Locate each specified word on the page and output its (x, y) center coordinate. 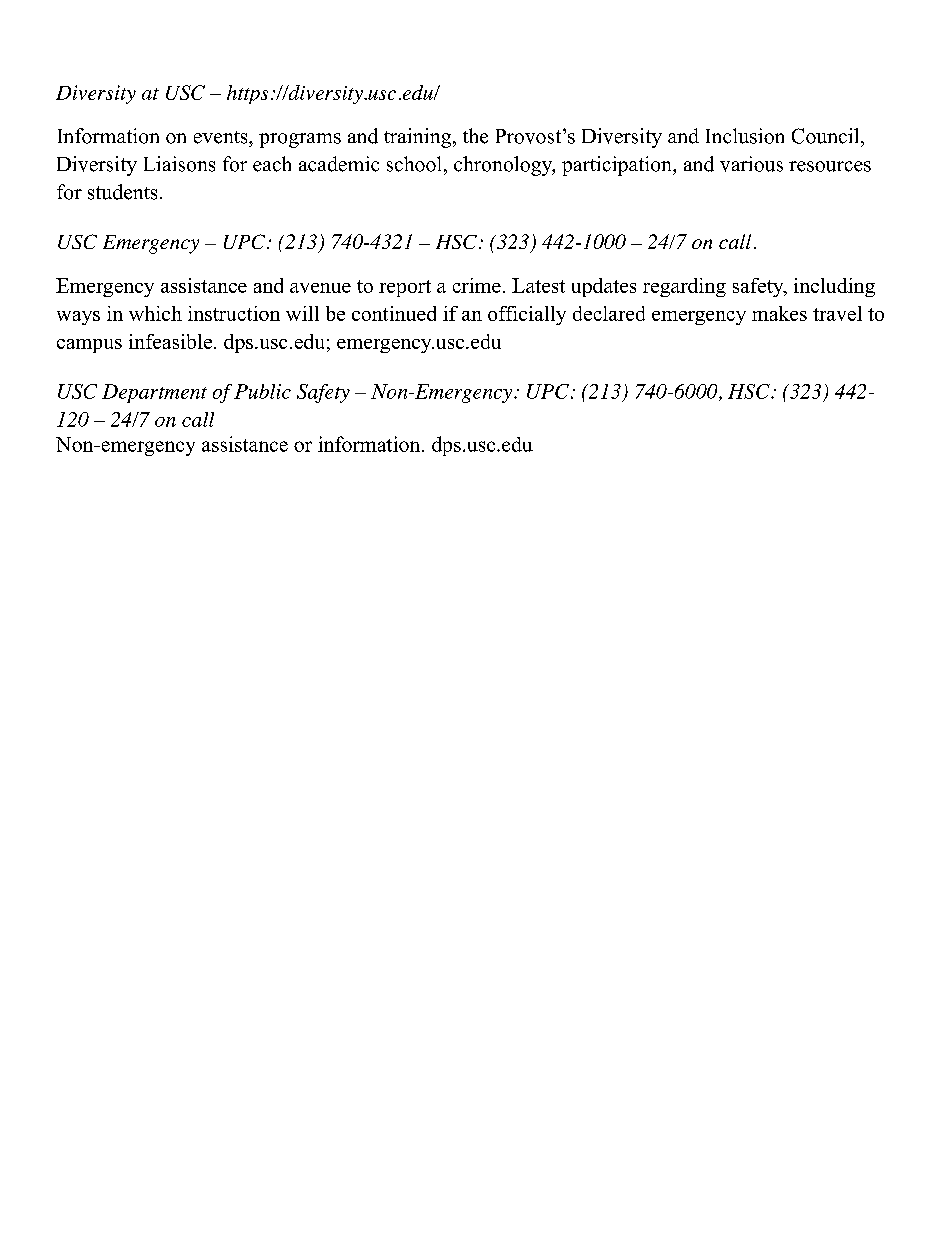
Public (262, 391)
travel (837, 313)
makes (779, 313)
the (475, 136)
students (122, 192)
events (222, 137)
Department (154, 393)
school (414, 164)
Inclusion (745, 136)
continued (394, 313)
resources (830, 166)
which (155, 313)
